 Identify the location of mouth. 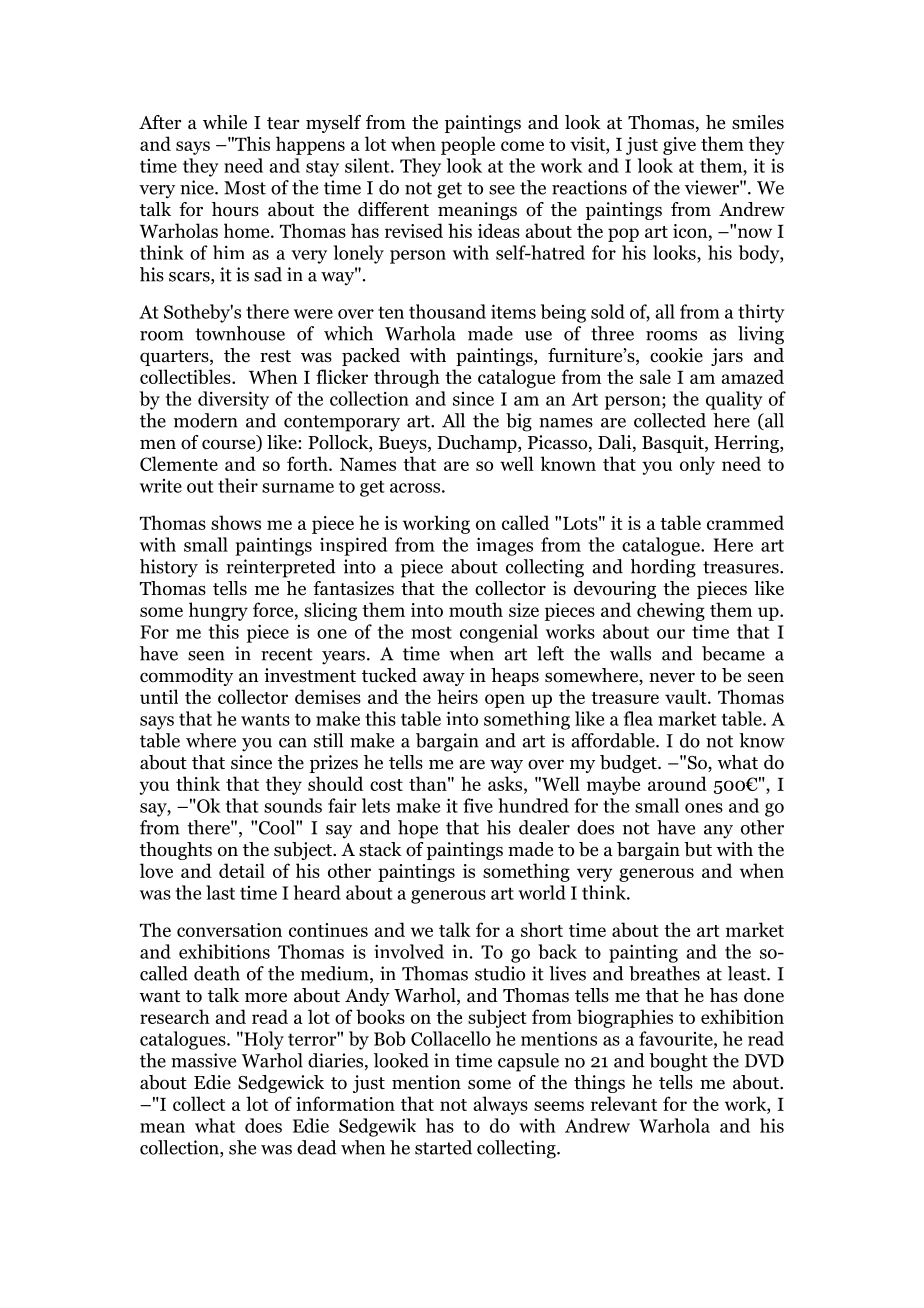
(476, 609).
